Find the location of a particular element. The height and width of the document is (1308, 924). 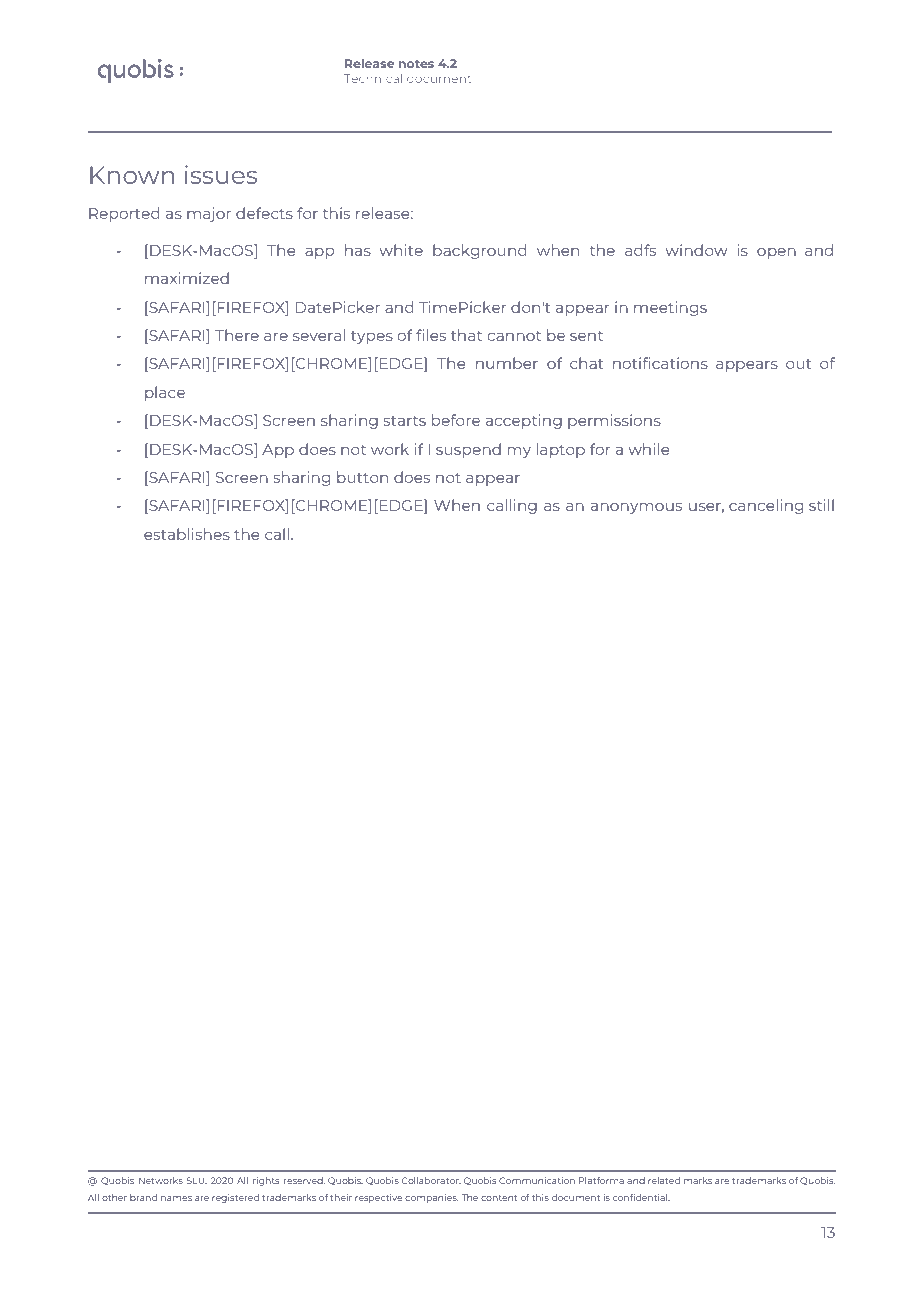

suspend is located at coordinates (468, 450).
